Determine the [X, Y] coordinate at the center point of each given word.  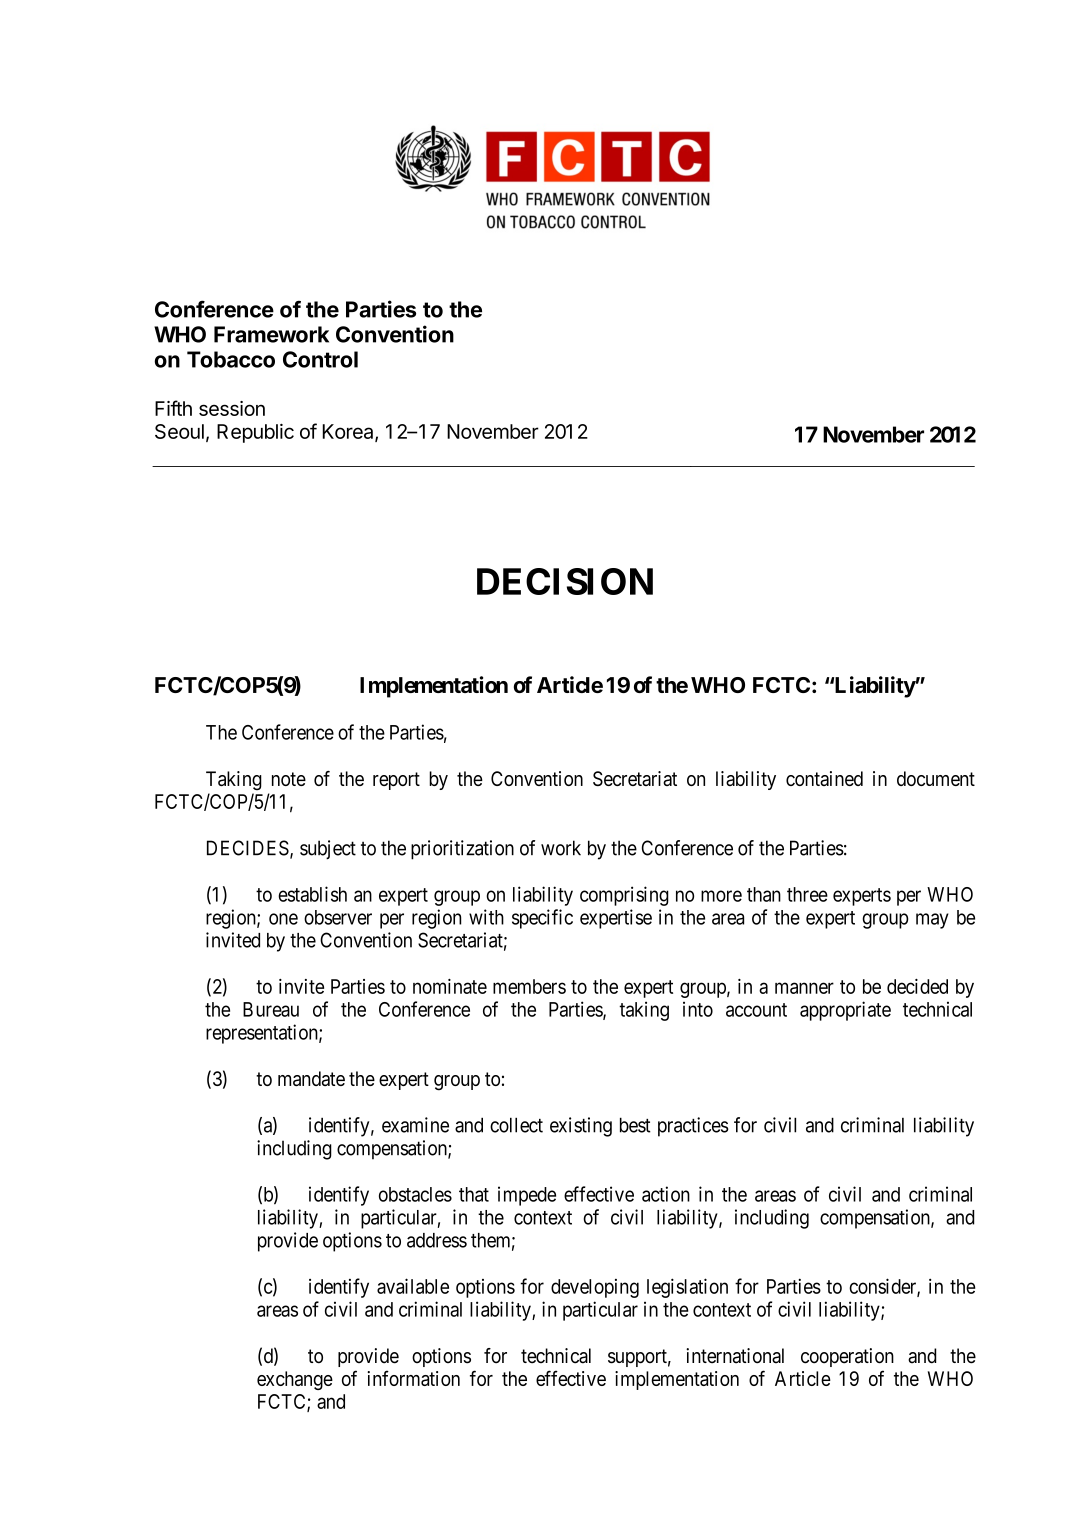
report [396, 781]
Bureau [271, 1009]
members [529, 986]
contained [824, 778]
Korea [349, 432]
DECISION [565, 581]
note [289, 779]
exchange [295, 1380]
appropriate [845, 1011]
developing [595, 1288]
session [232, 408]
